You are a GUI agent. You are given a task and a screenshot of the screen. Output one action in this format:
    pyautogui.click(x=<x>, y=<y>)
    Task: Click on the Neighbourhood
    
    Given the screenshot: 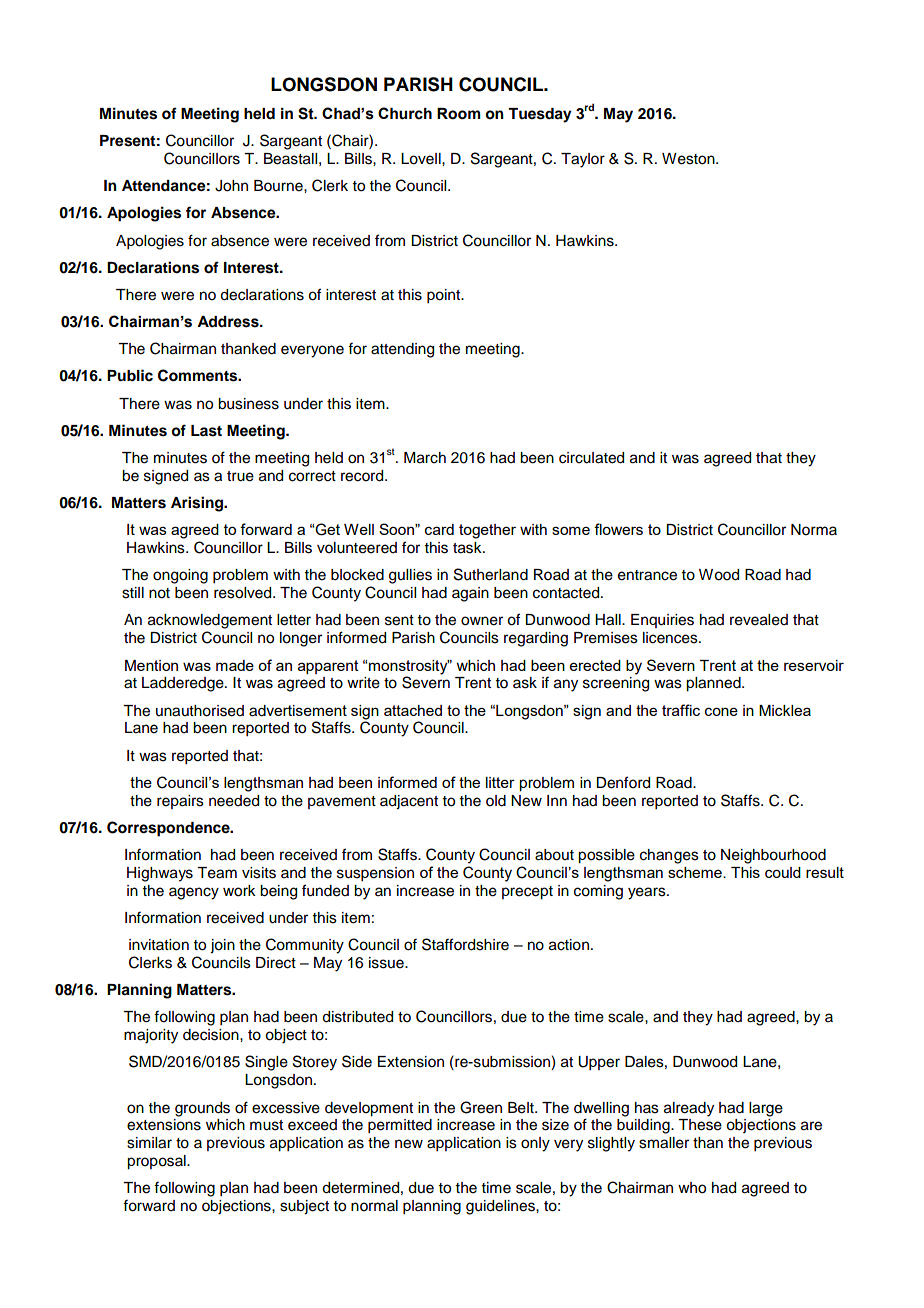 What is the action you would take?
    pyautogui.click(x=773, y=856)
